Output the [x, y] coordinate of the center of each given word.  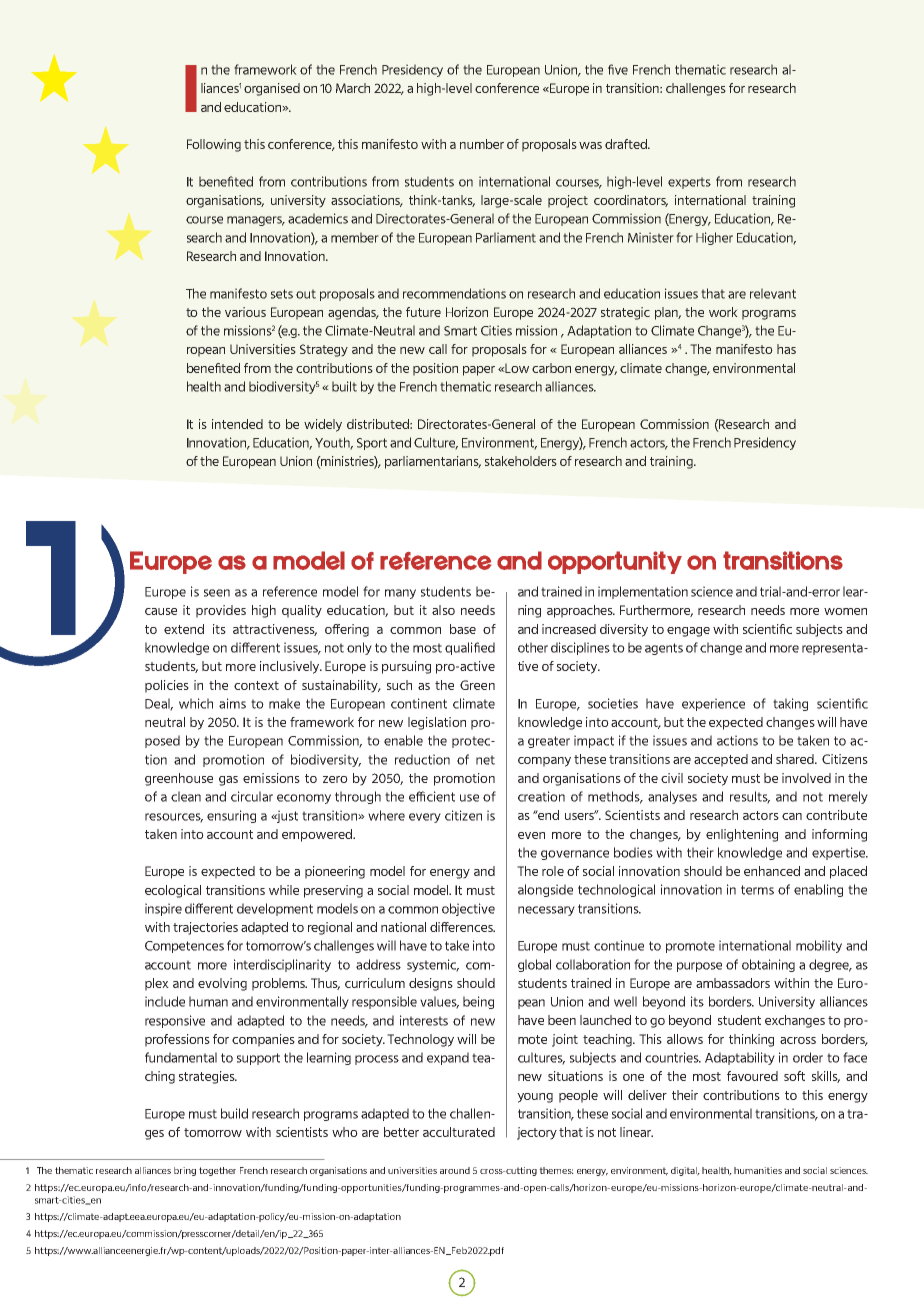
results [750, 797]
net [485, 760]
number [482, 144]
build [234, 1113]
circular [252, 796]
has [786, 349]
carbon [551, 368]
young [535, 1098]
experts [689, 183]
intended [237, 424]
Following [214, 145]
